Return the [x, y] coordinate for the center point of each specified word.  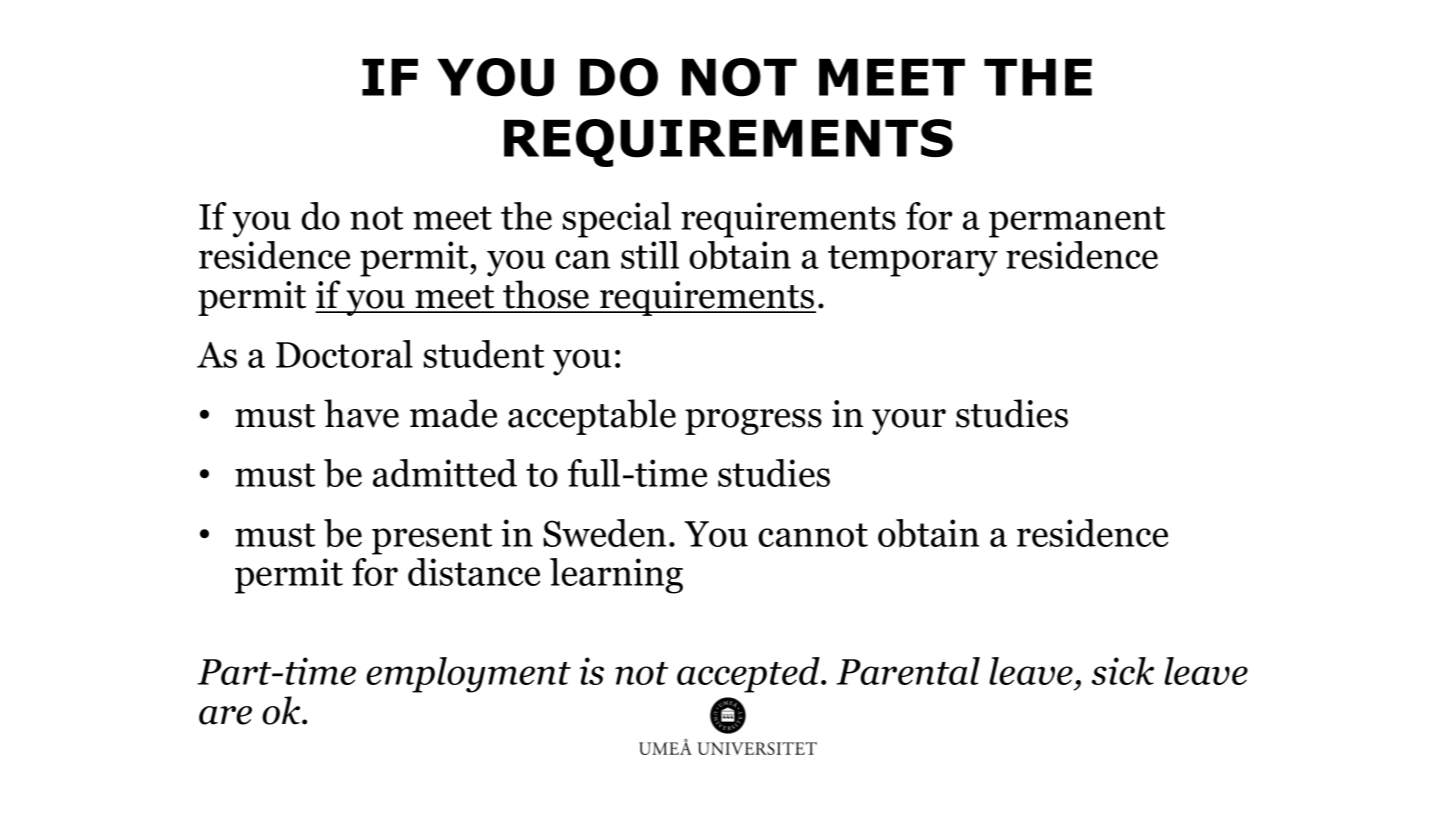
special [617, 220]
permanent [1077, 222]
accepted [749, 675]
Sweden [604, 533]
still [650, 255]
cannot [813, 535]
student [484, 354]
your [909, 422]
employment [468, 675]
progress [753, 422]
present [432, 539]
